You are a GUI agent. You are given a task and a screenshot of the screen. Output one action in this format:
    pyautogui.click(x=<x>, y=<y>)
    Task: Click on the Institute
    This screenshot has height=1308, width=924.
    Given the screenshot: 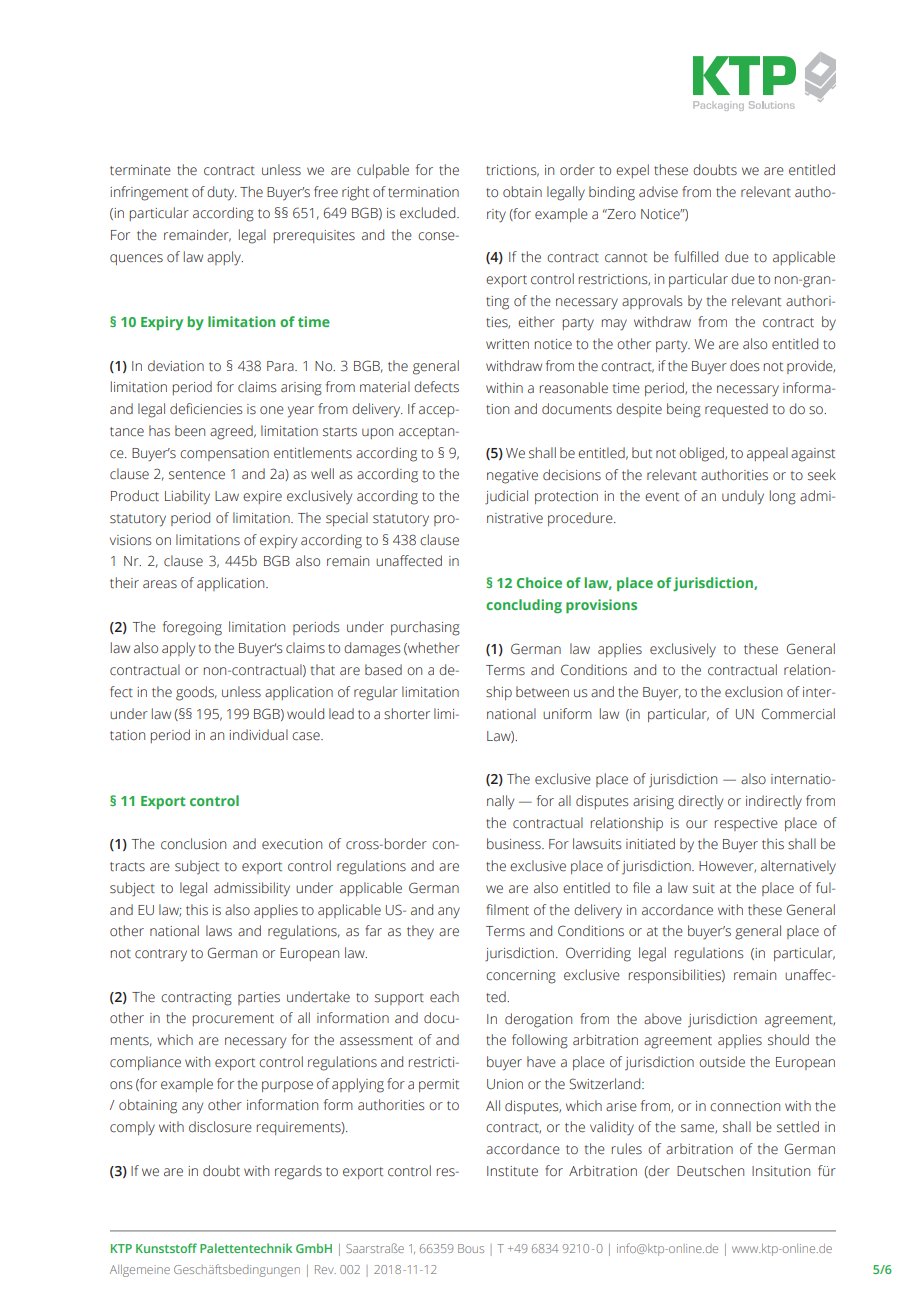 What is the action you would take?
    pyautogui.click(x=512, y=1171)
